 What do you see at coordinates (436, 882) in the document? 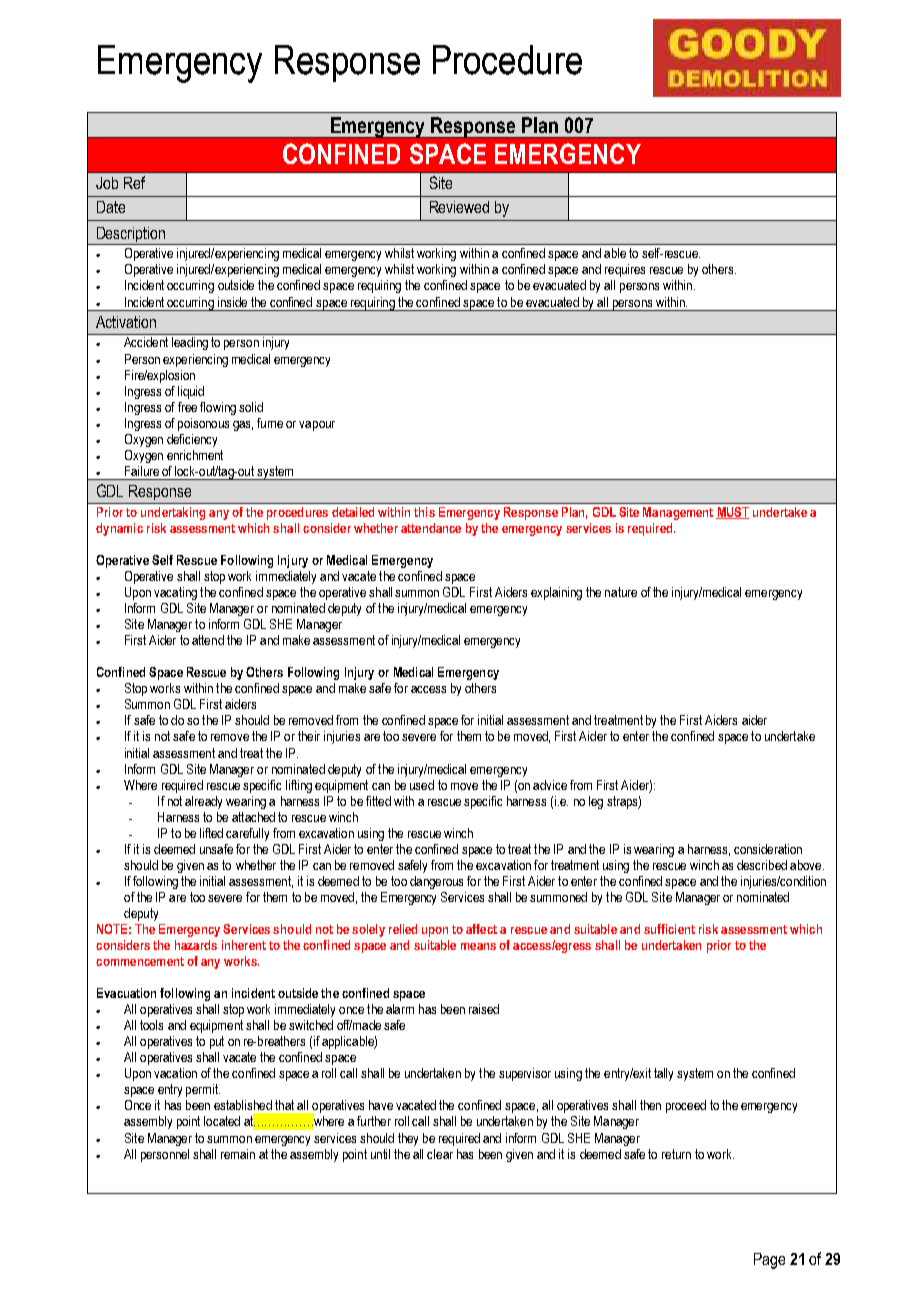
I see `dangerous` at bounding box center [436, 882].
